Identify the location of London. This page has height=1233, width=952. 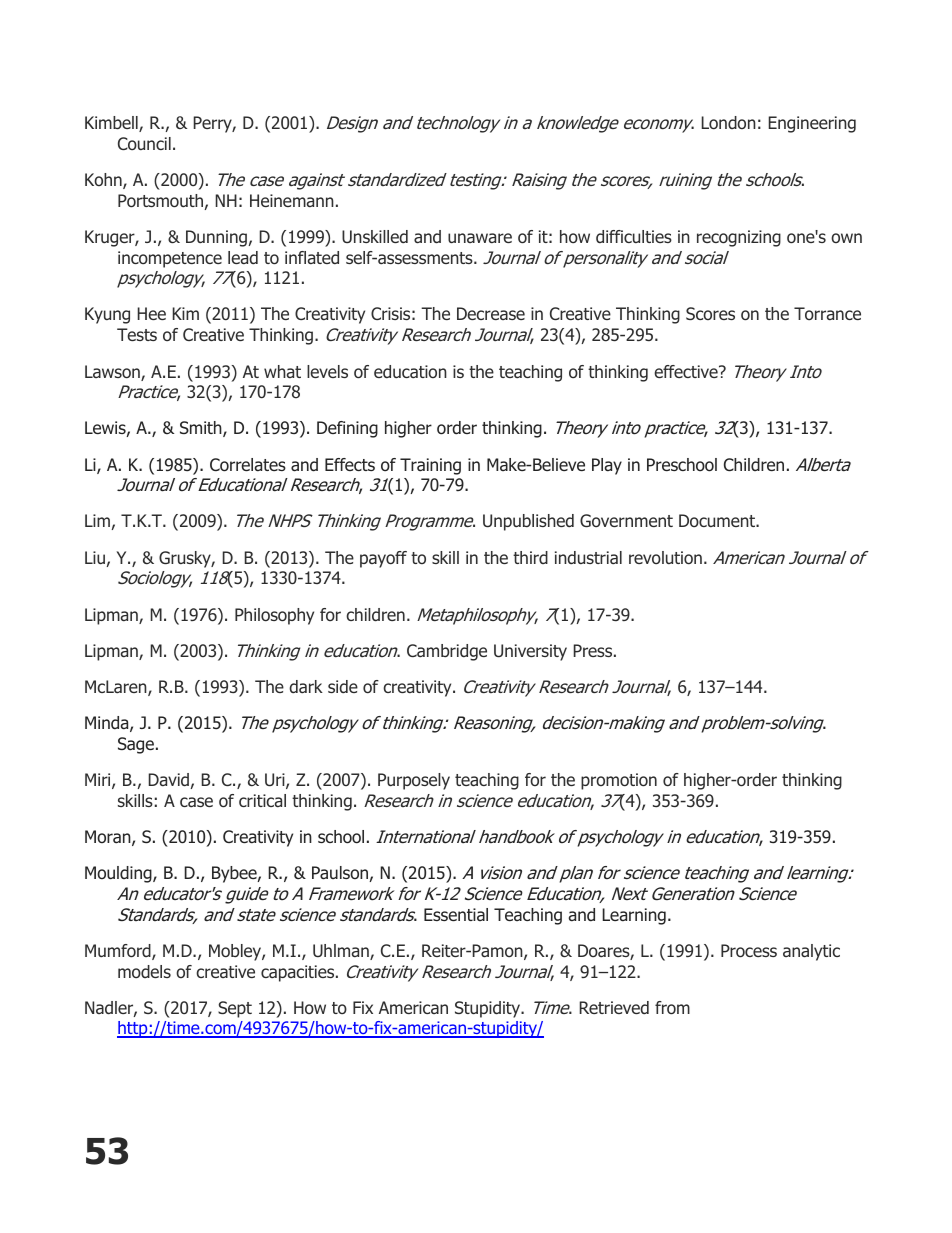
(728, 122).
